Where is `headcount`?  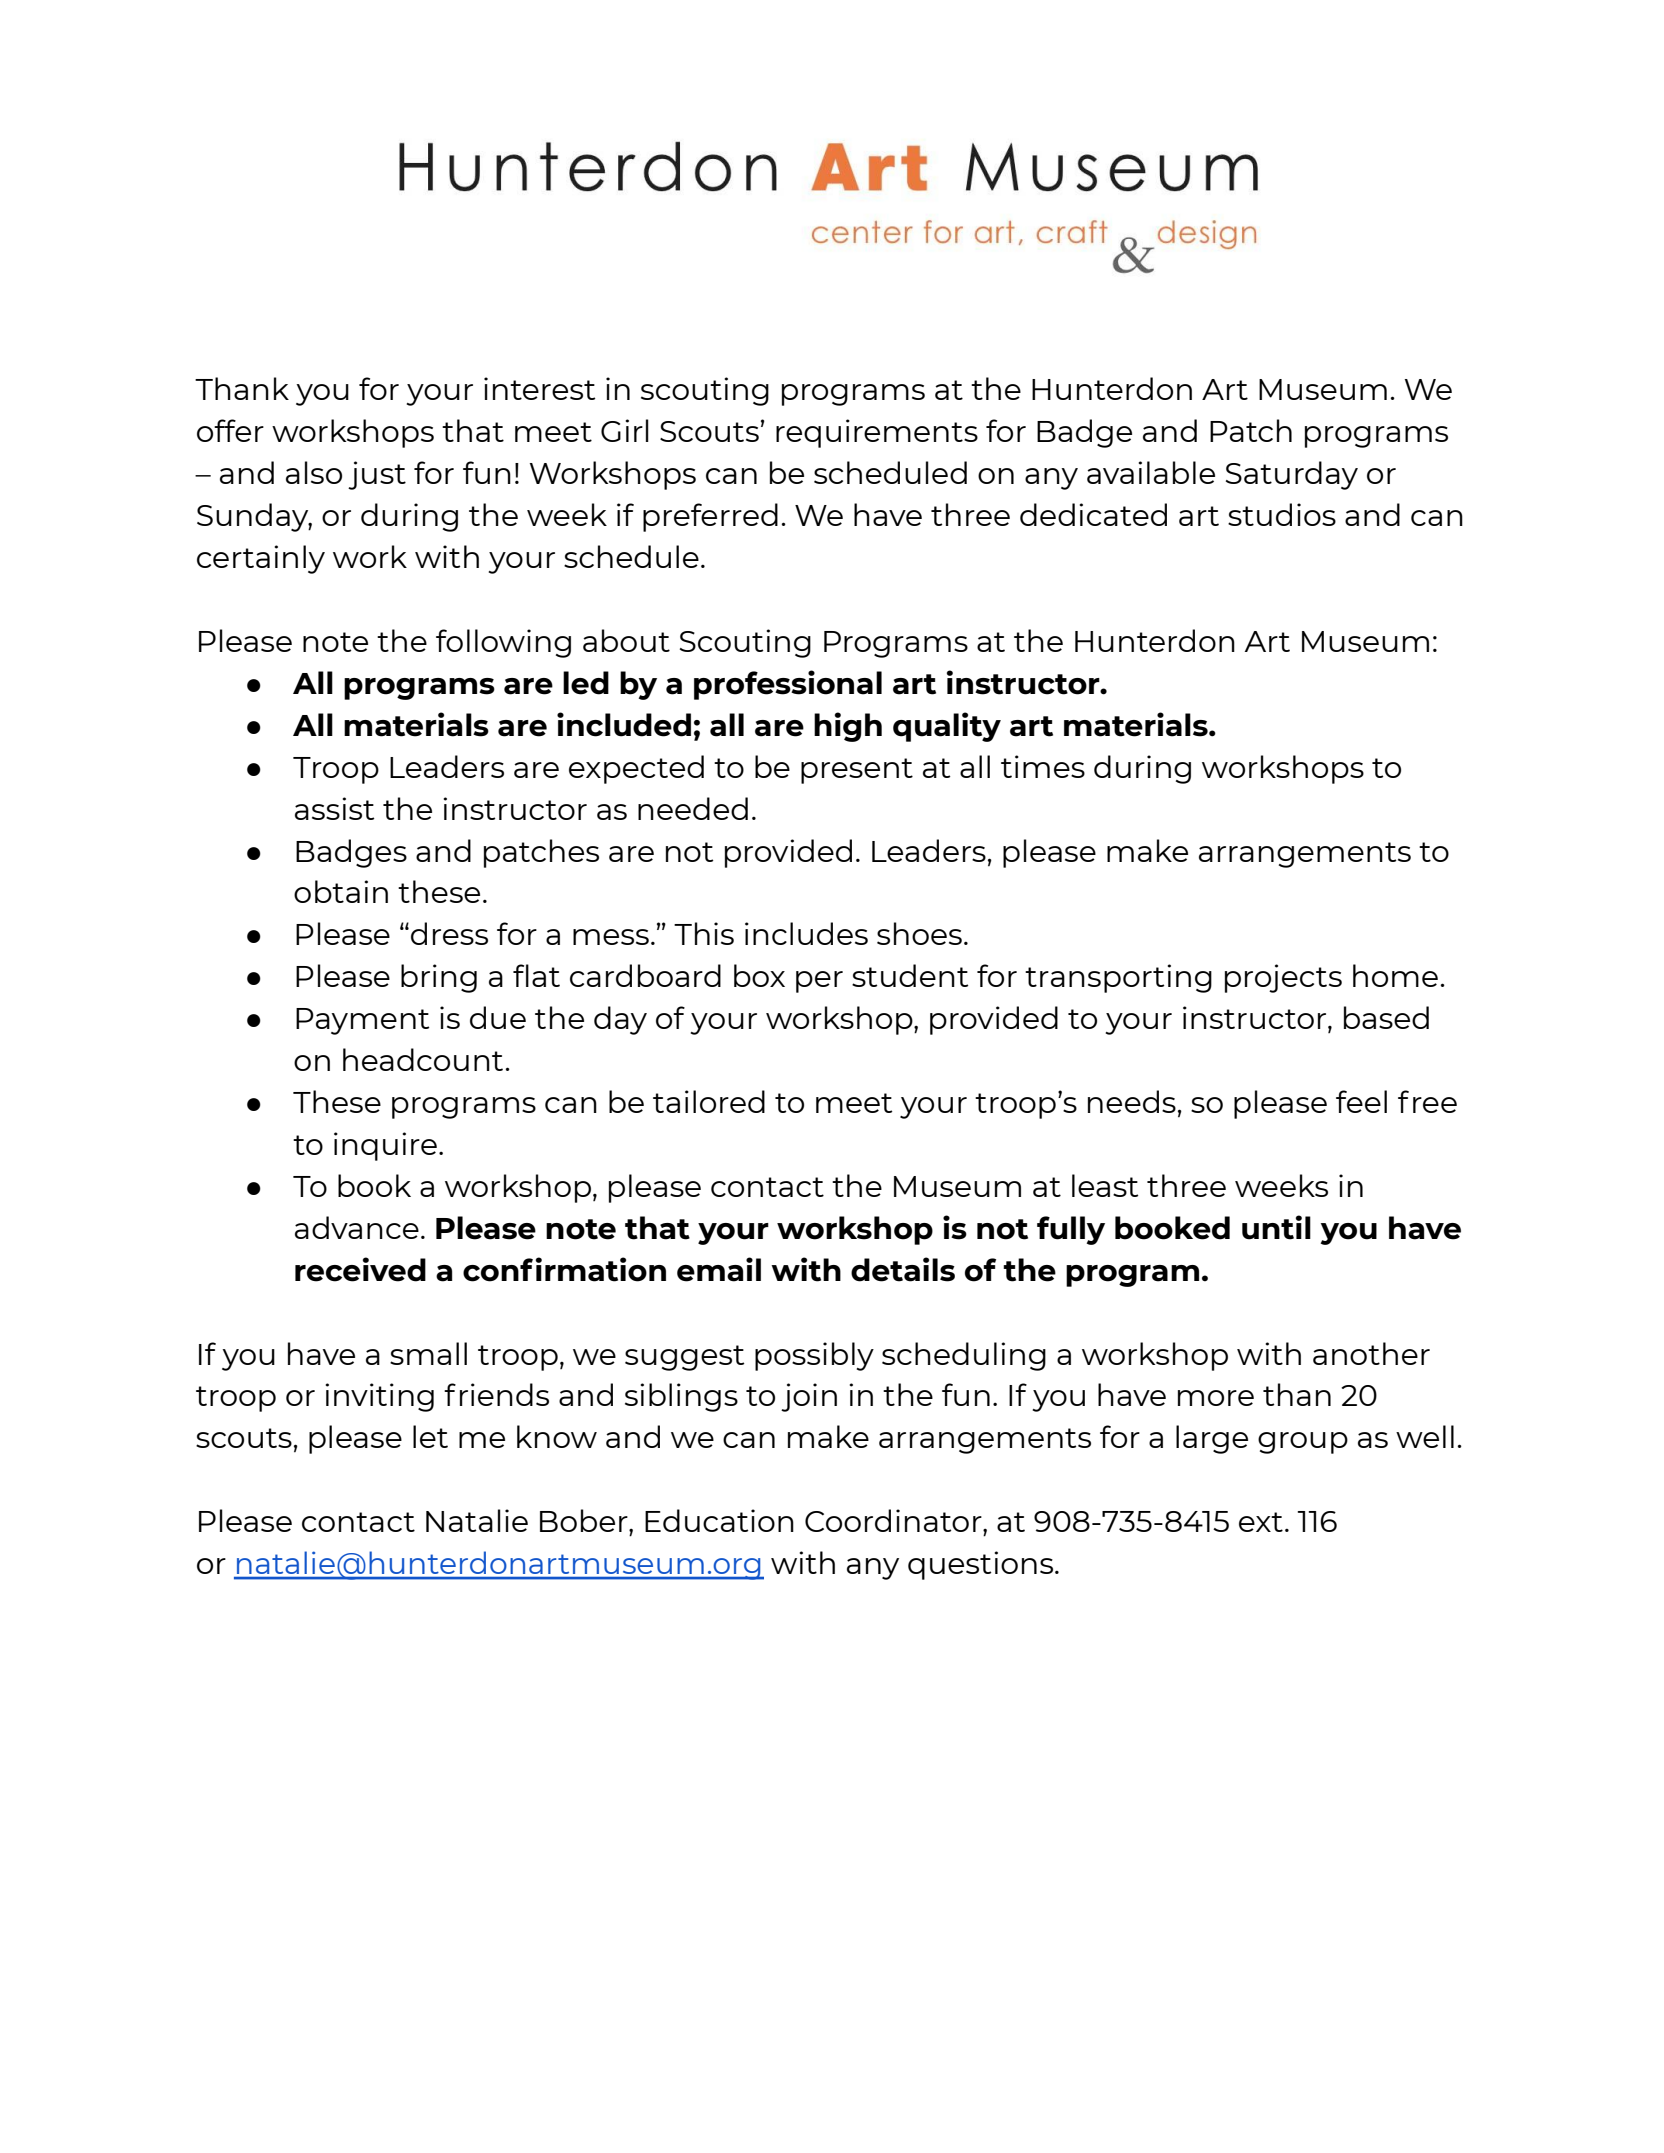
headcount is located at coordinates (423, 1059).
